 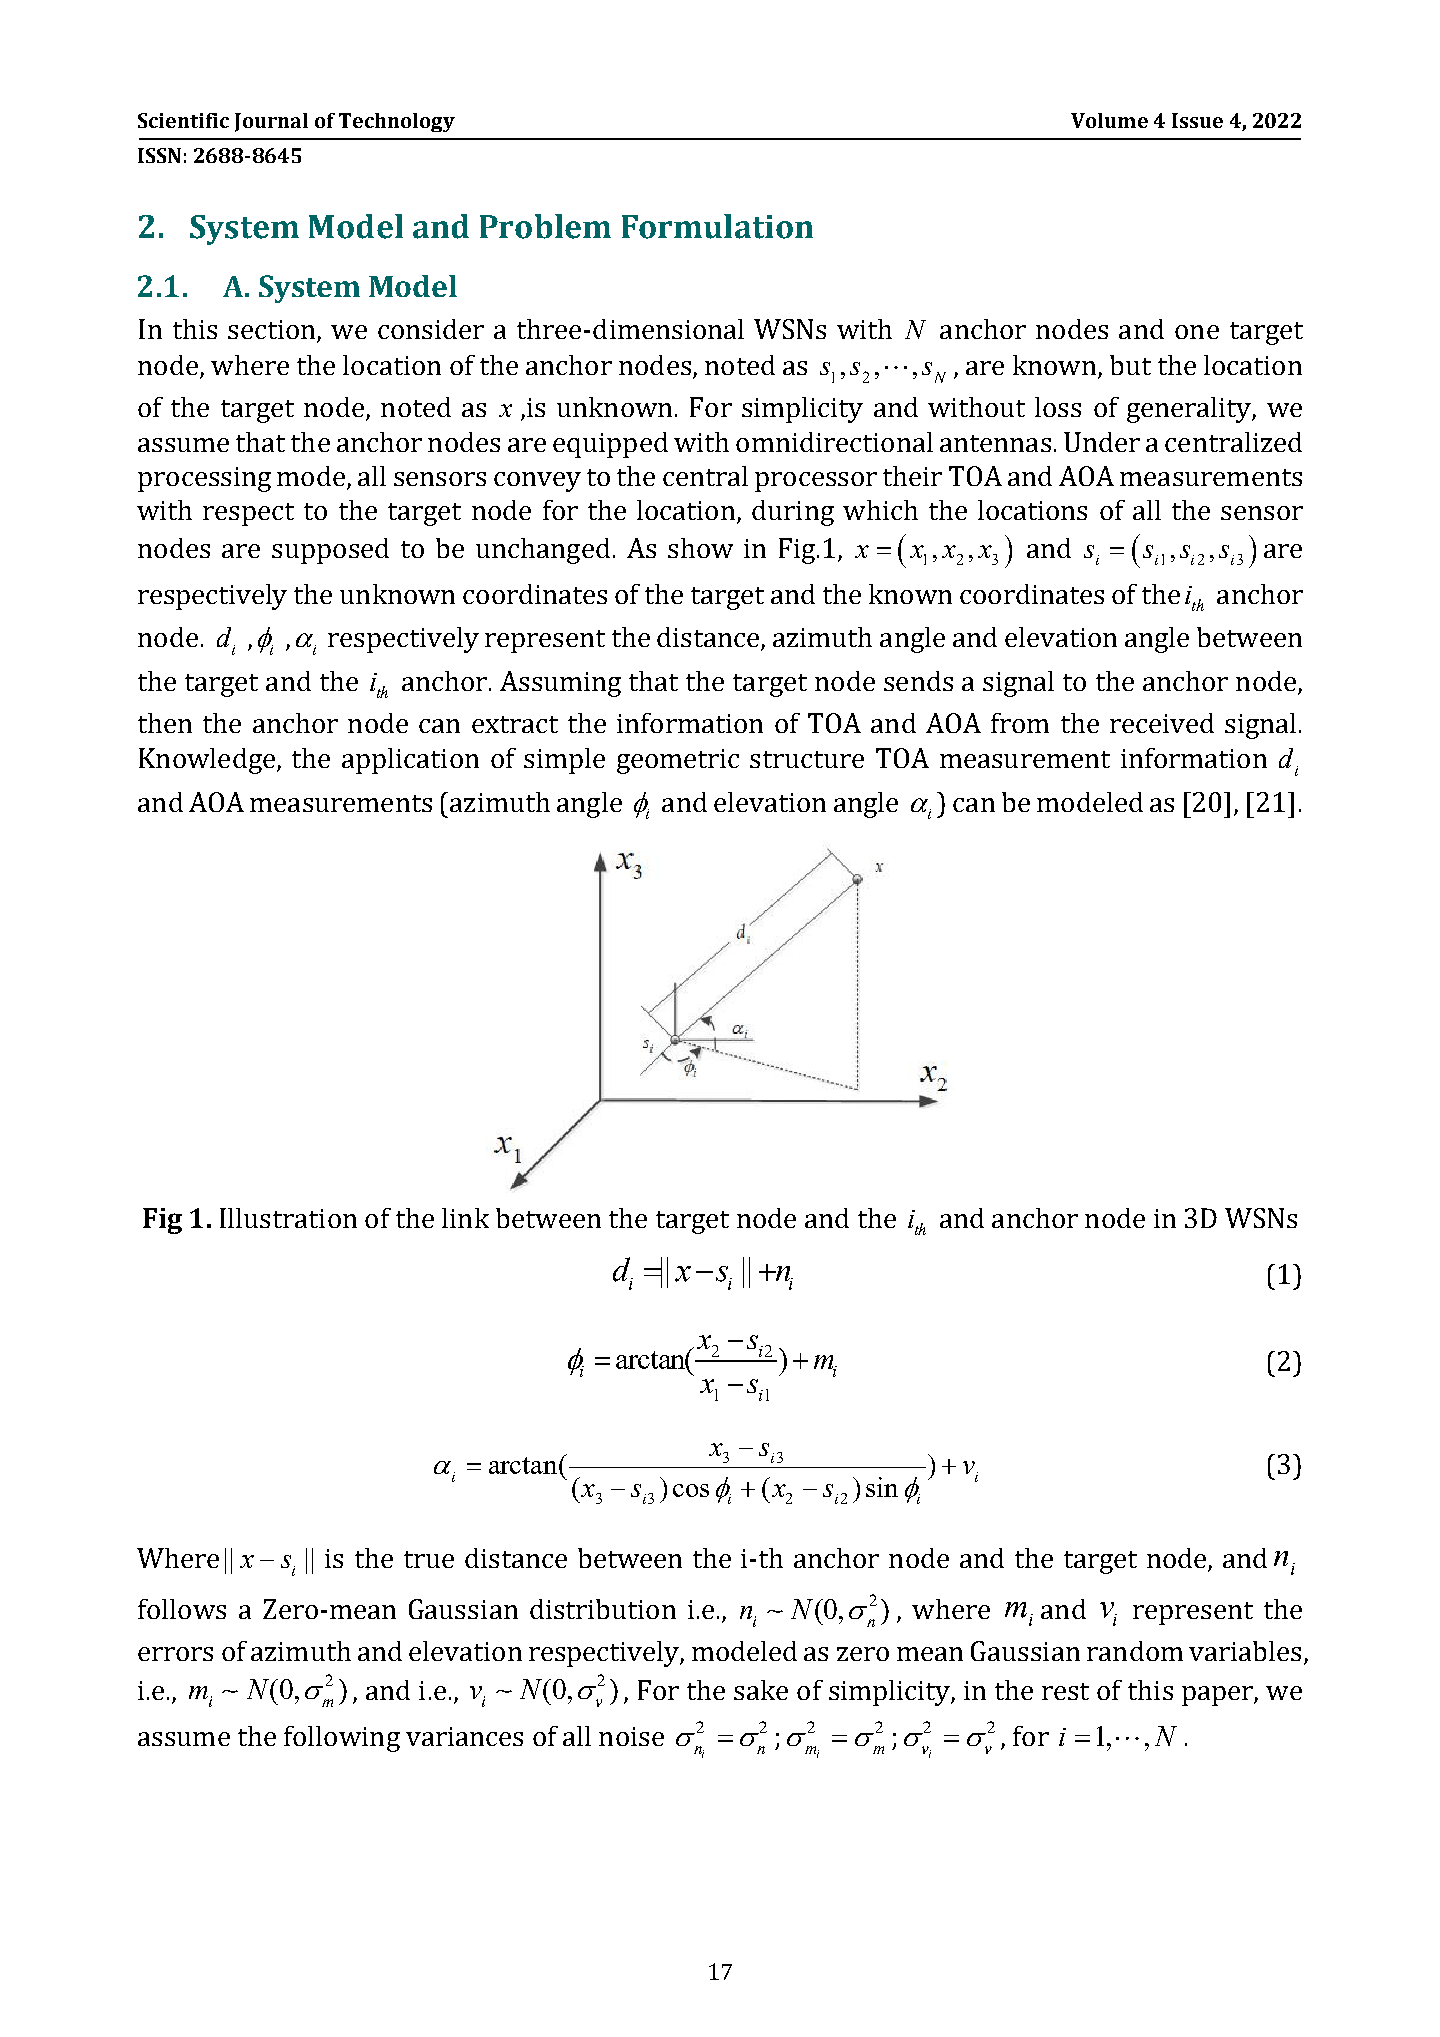 What do you see at coordinates (700, 548) in the screenshot?
I see `show` at bounding box center [700, 548].
